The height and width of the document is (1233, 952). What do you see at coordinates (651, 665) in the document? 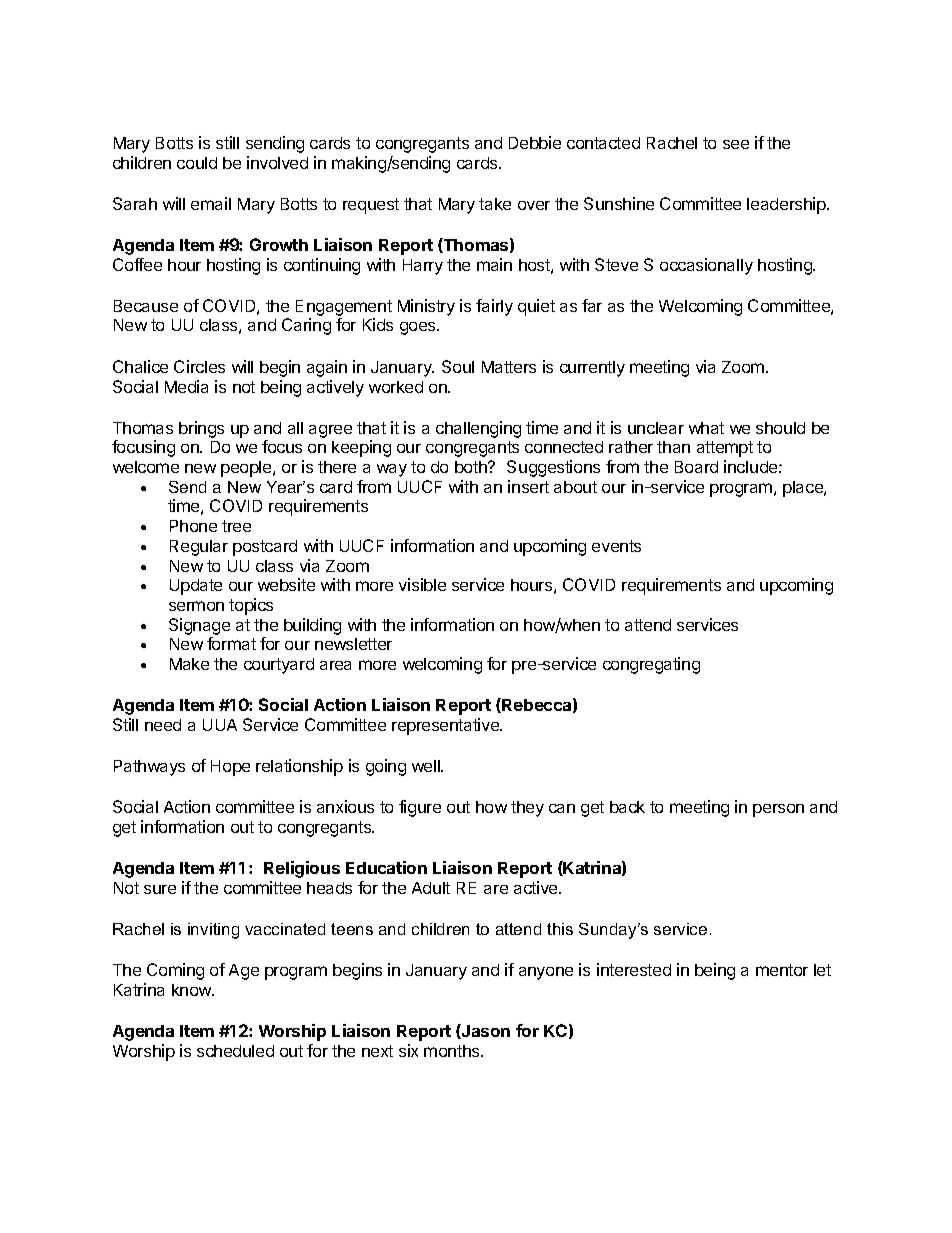
I see `congregating` at bounding box center [651, 665].
